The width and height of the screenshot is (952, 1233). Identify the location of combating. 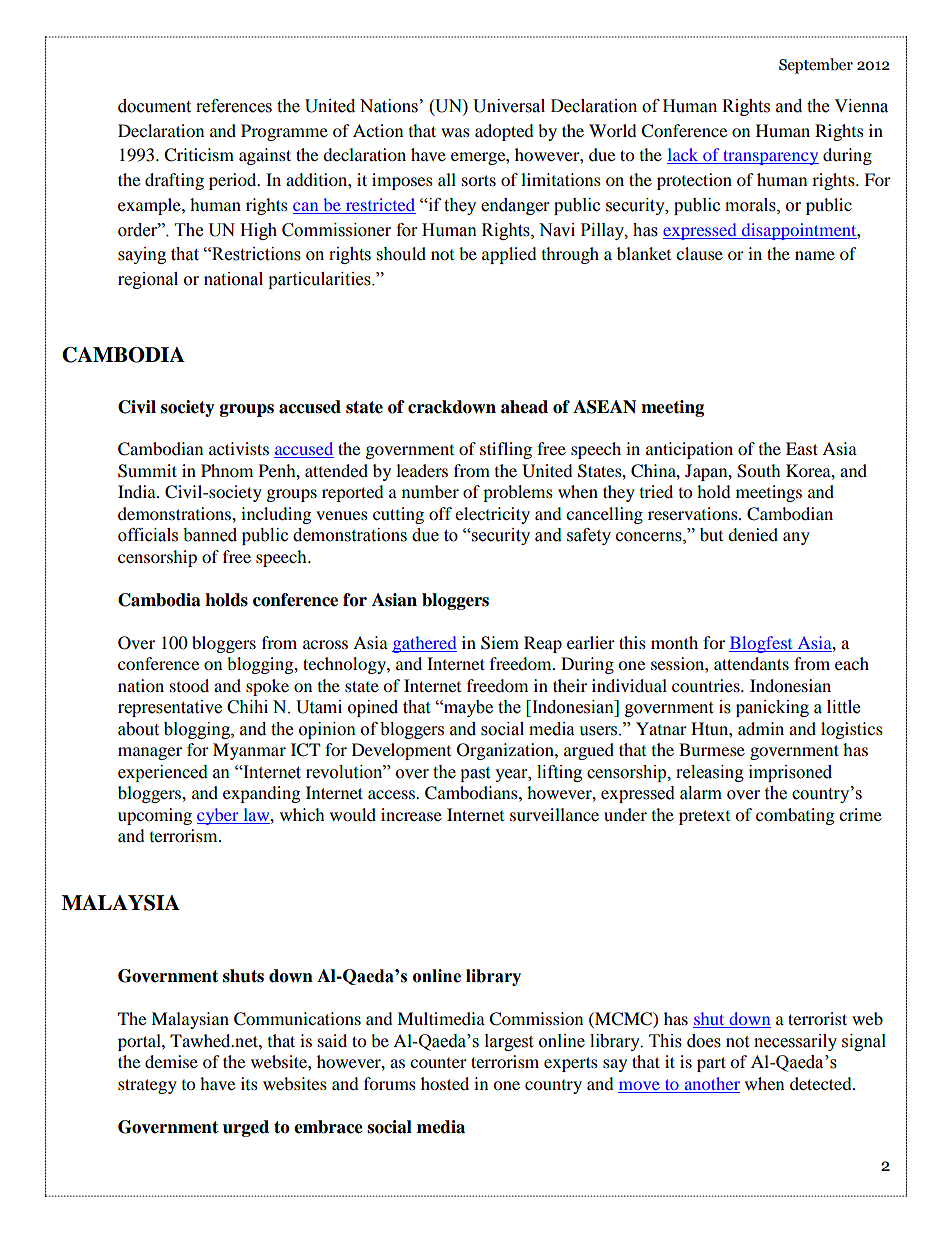
(795, 816).
